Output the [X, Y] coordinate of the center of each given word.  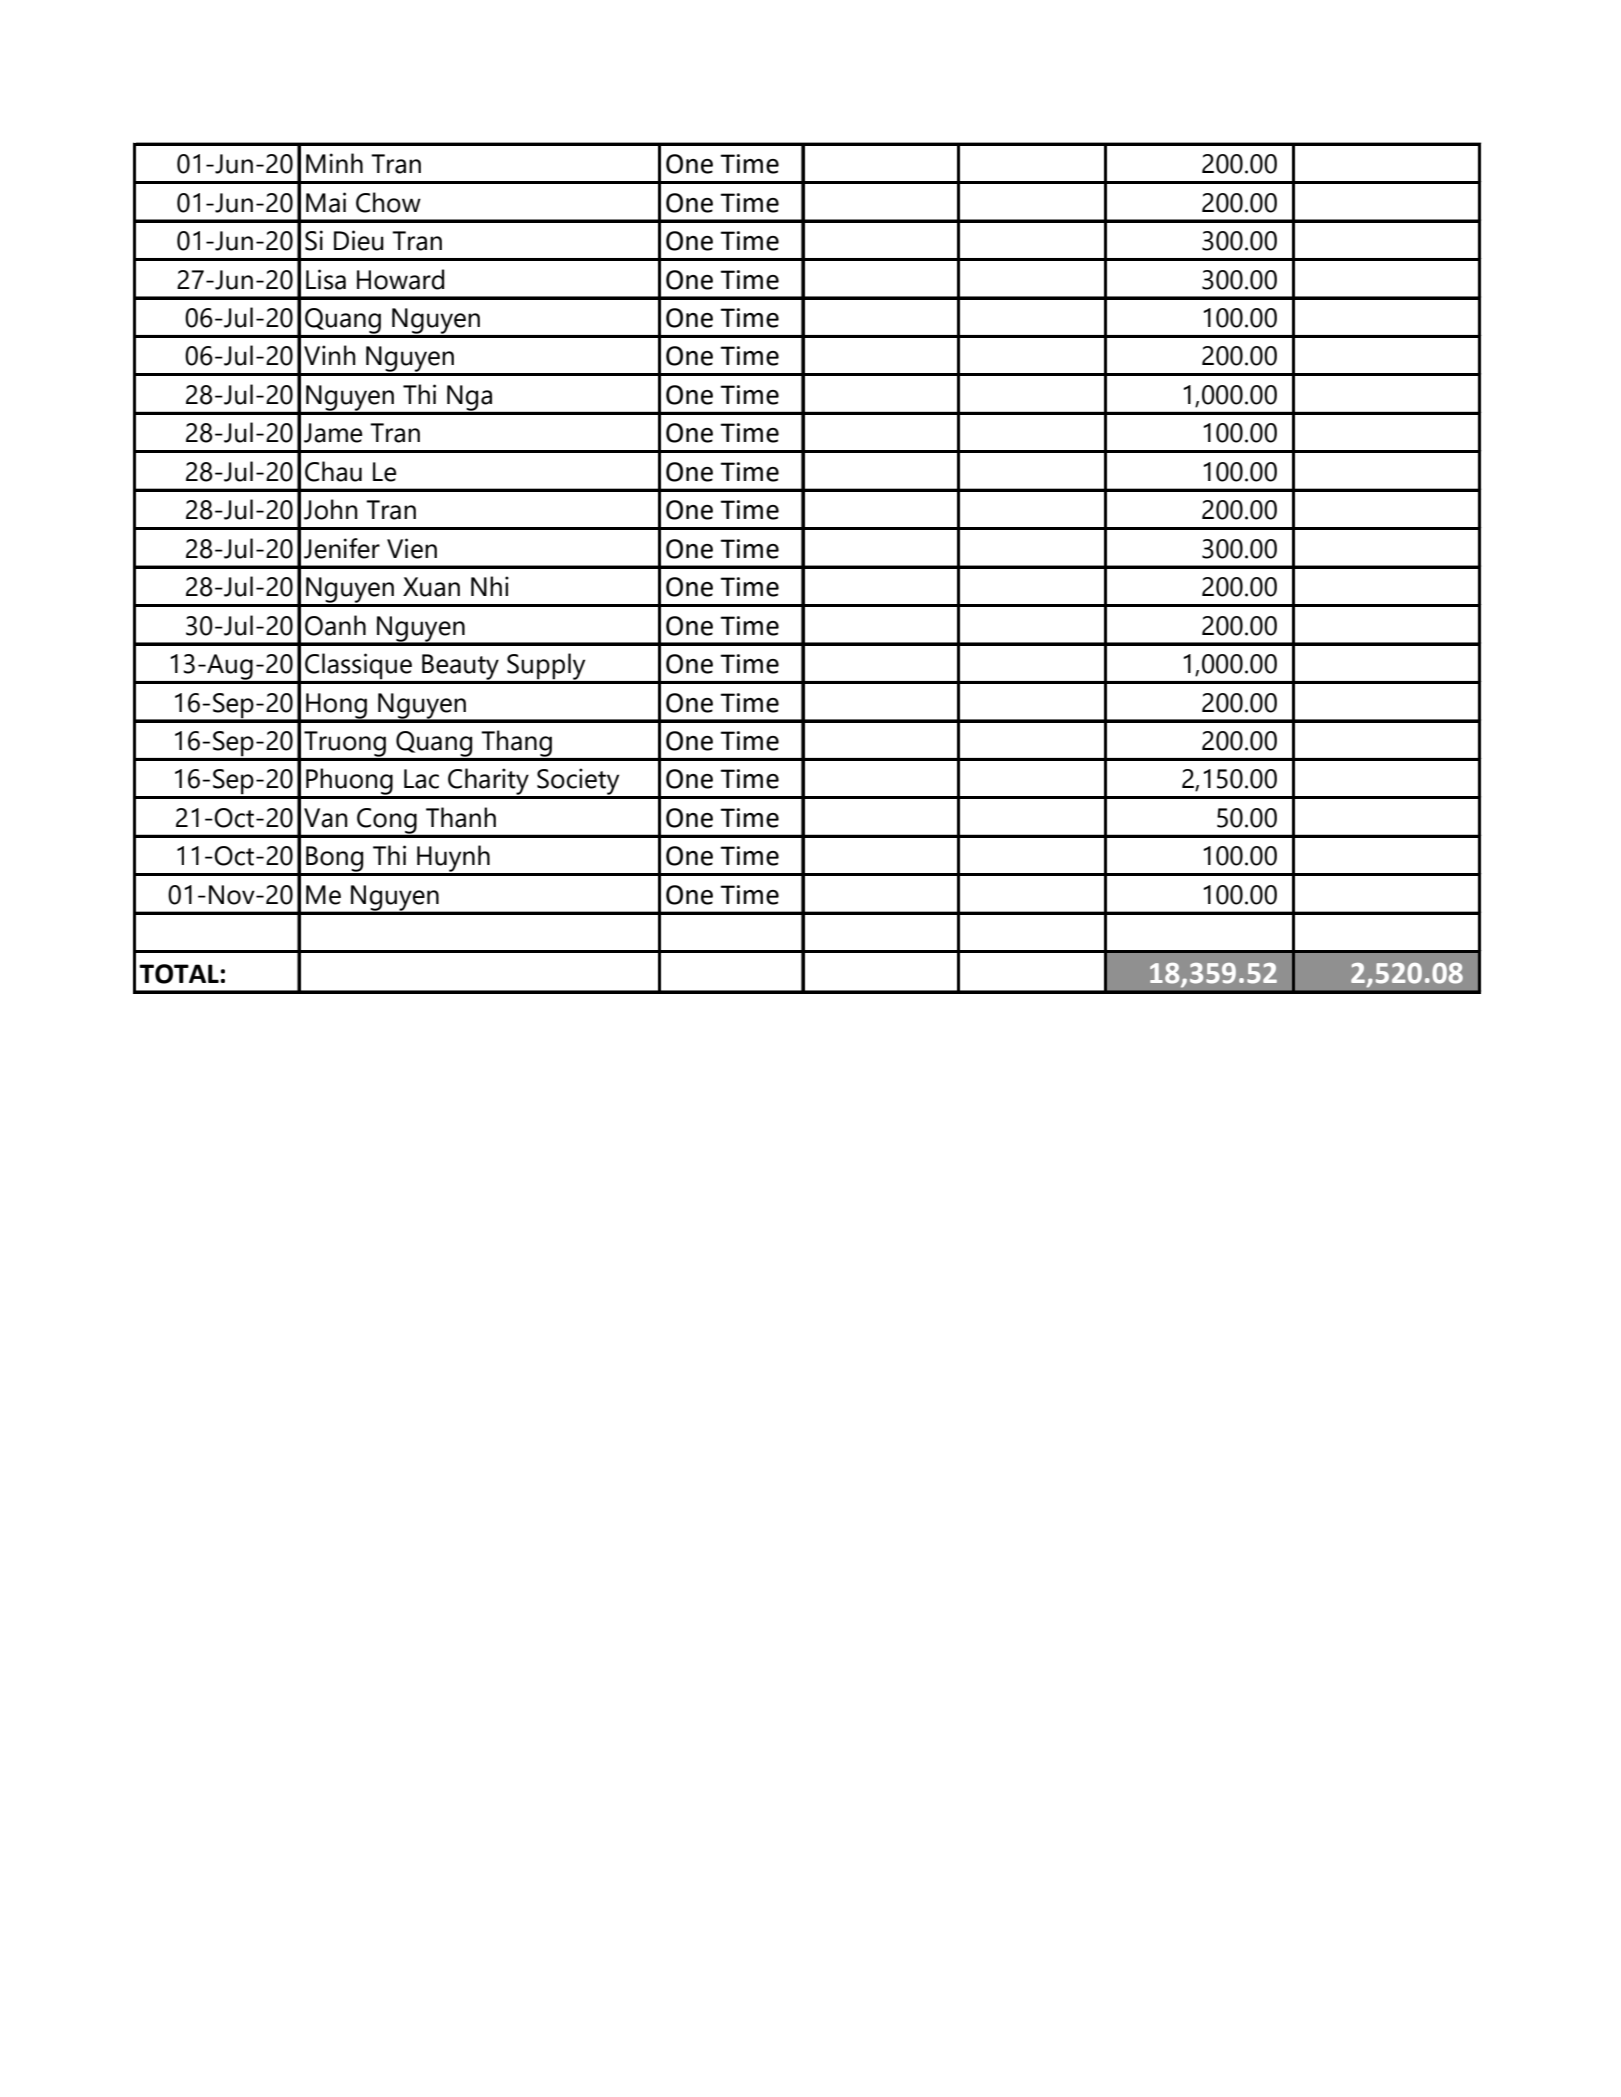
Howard [400, 279]
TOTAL [179, 974]
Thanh [461, 817]
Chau [333, 471]
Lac [421, 779]
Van [326, 818]
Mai [326, 202]
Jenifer [342, 548]
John [331, 509]
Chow [388, 202]
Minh [334, 163]
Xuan [431, 587]
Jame [333, 433]
